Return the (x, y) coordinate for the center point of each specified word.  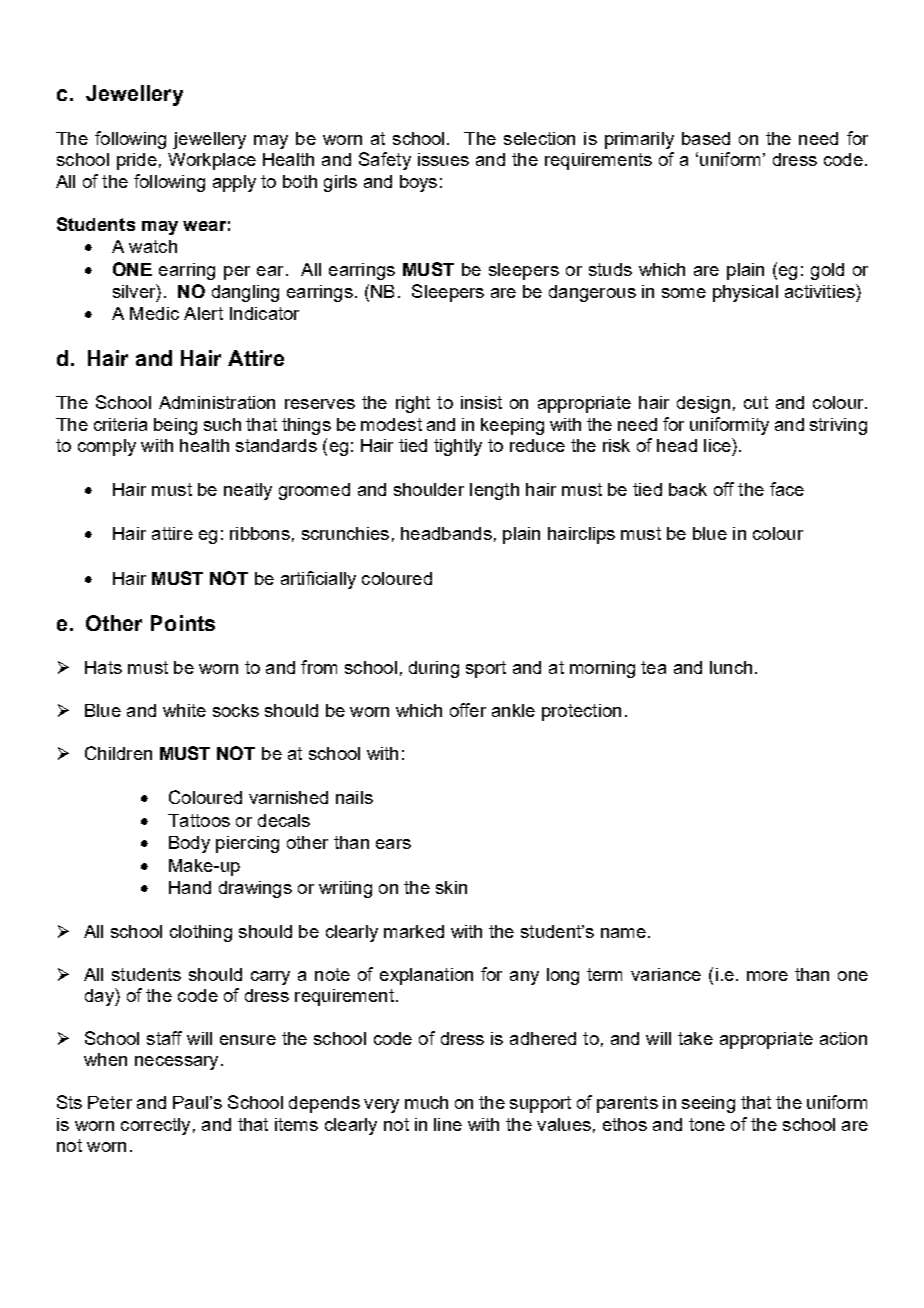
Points (183, 623)
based (706, 138)
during (434, 669)
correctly (155, 1126)
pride (137, 161)
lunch (731, 667)
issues (443, 159)
